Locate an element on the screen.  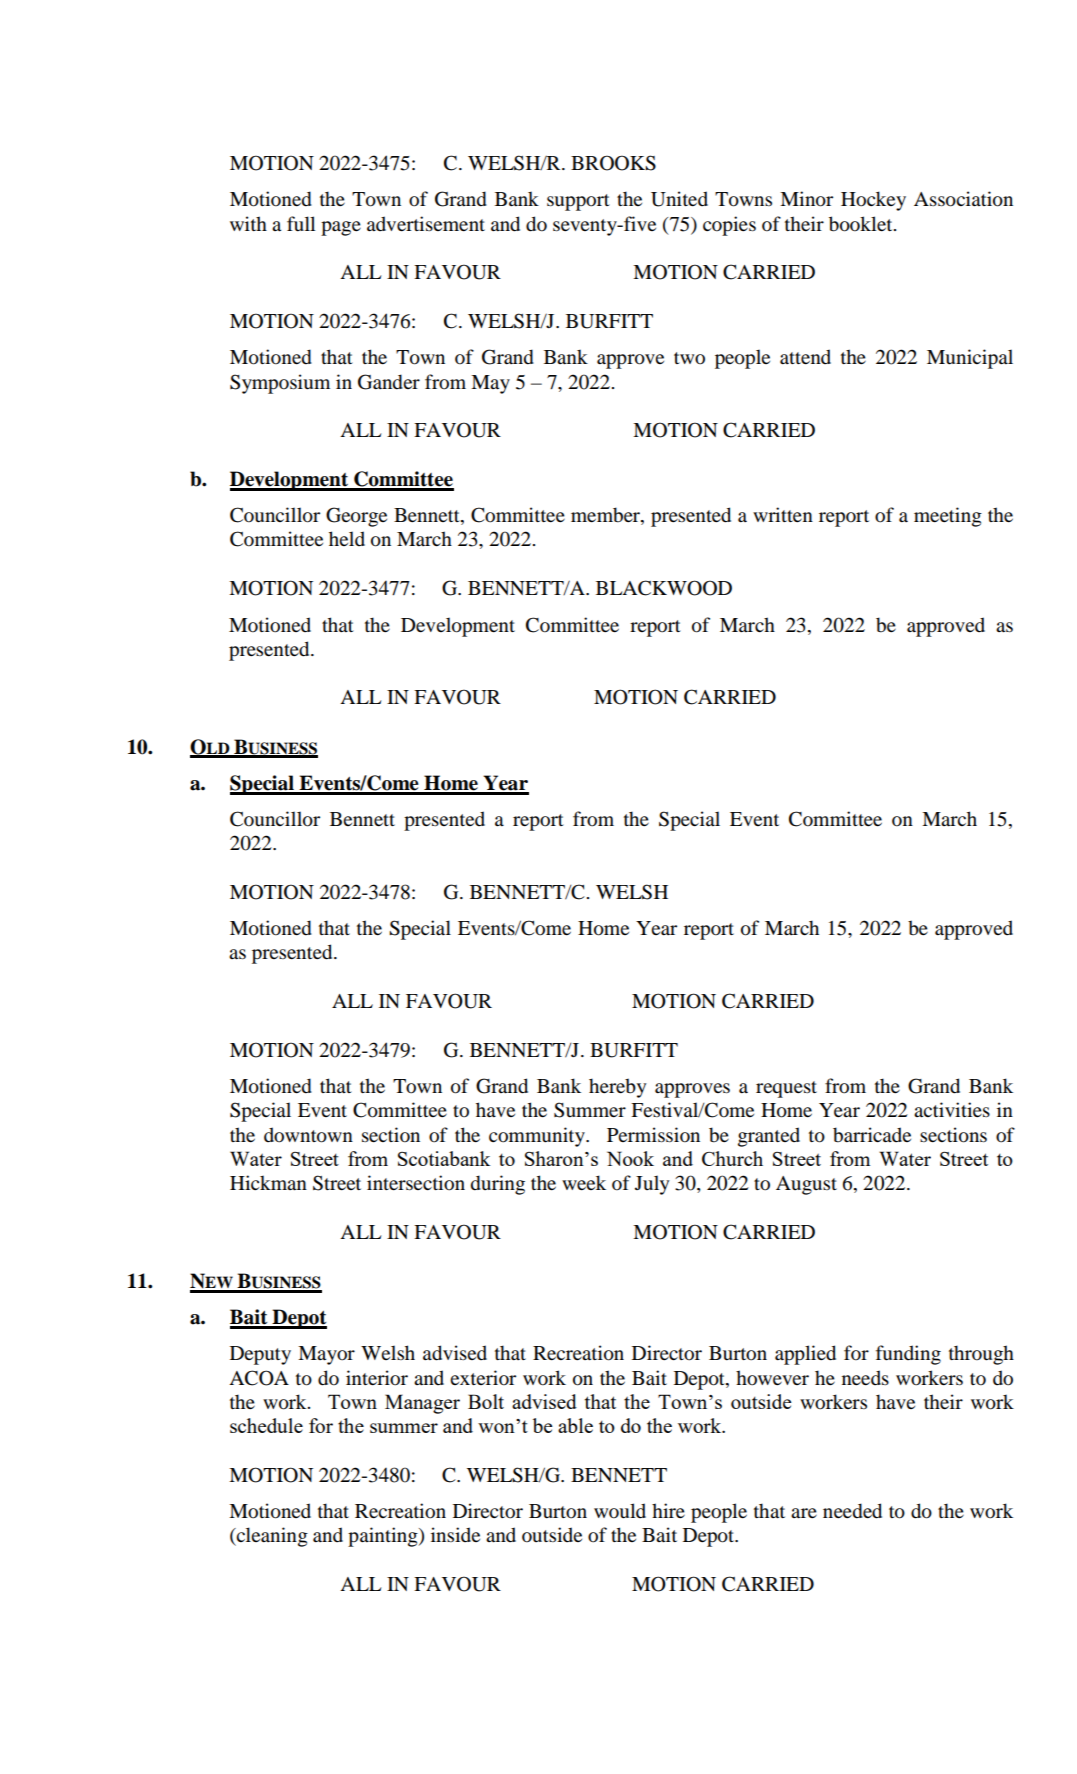
would is located at coordinates (620, 1511).
